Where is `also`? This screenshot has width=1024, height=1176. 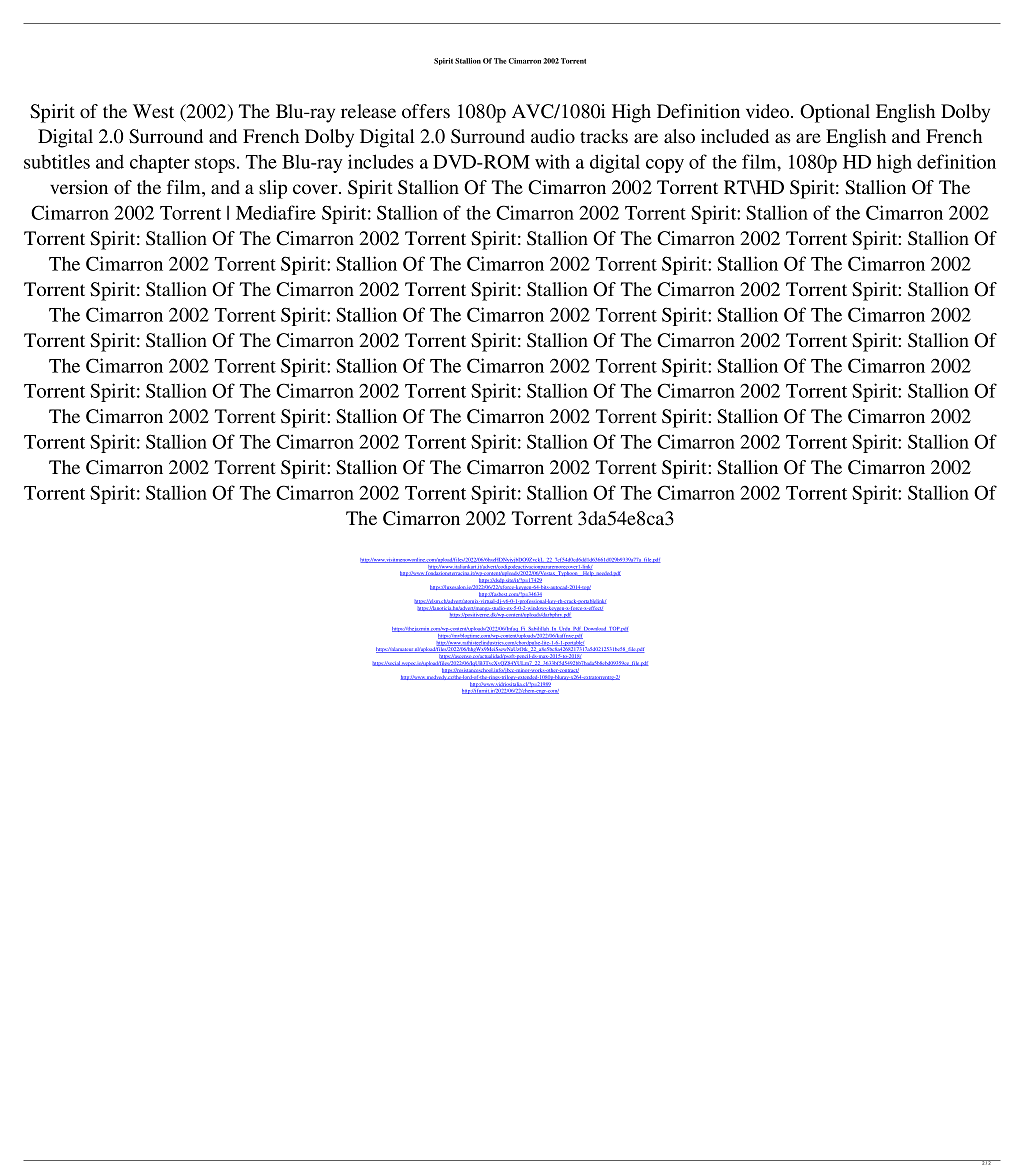
also is located at coordinates (679, 136).
